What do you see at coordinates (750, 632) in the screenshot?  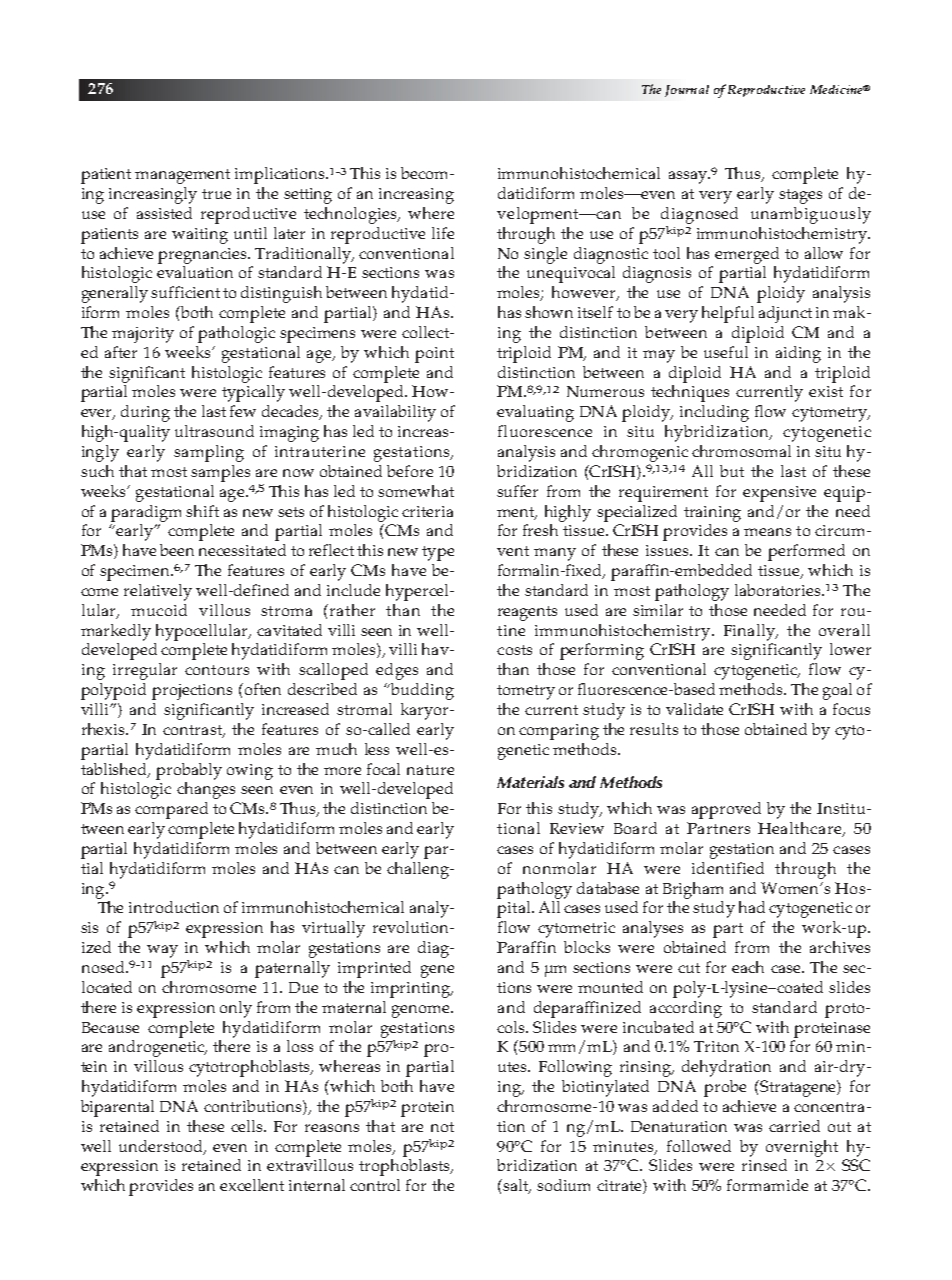 I see `Finally` at bounding box center [750, 632].
